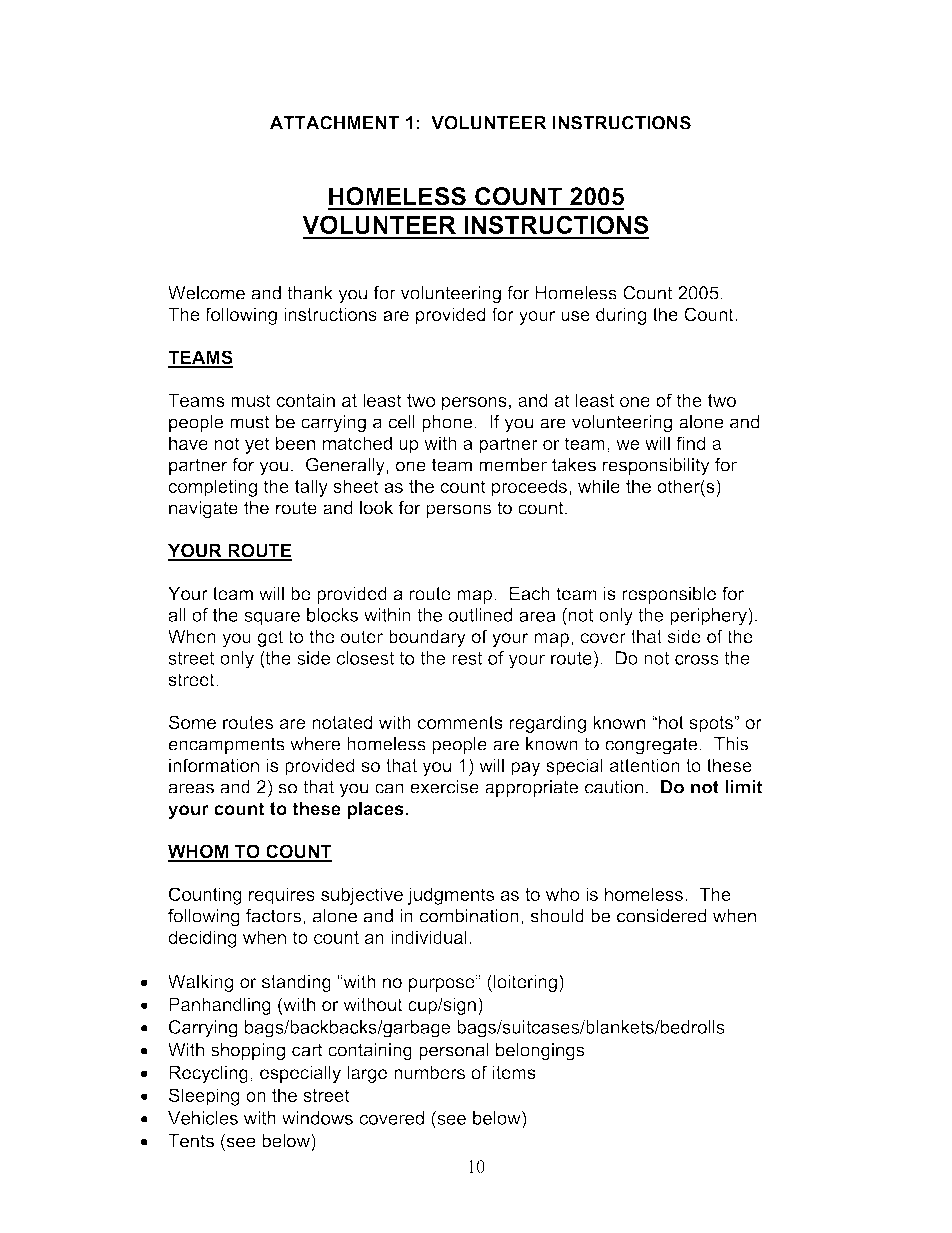  What do you see at coordinates (429, 1072) in the image?
I see `numbers` at bounding box center [429, 1072].
